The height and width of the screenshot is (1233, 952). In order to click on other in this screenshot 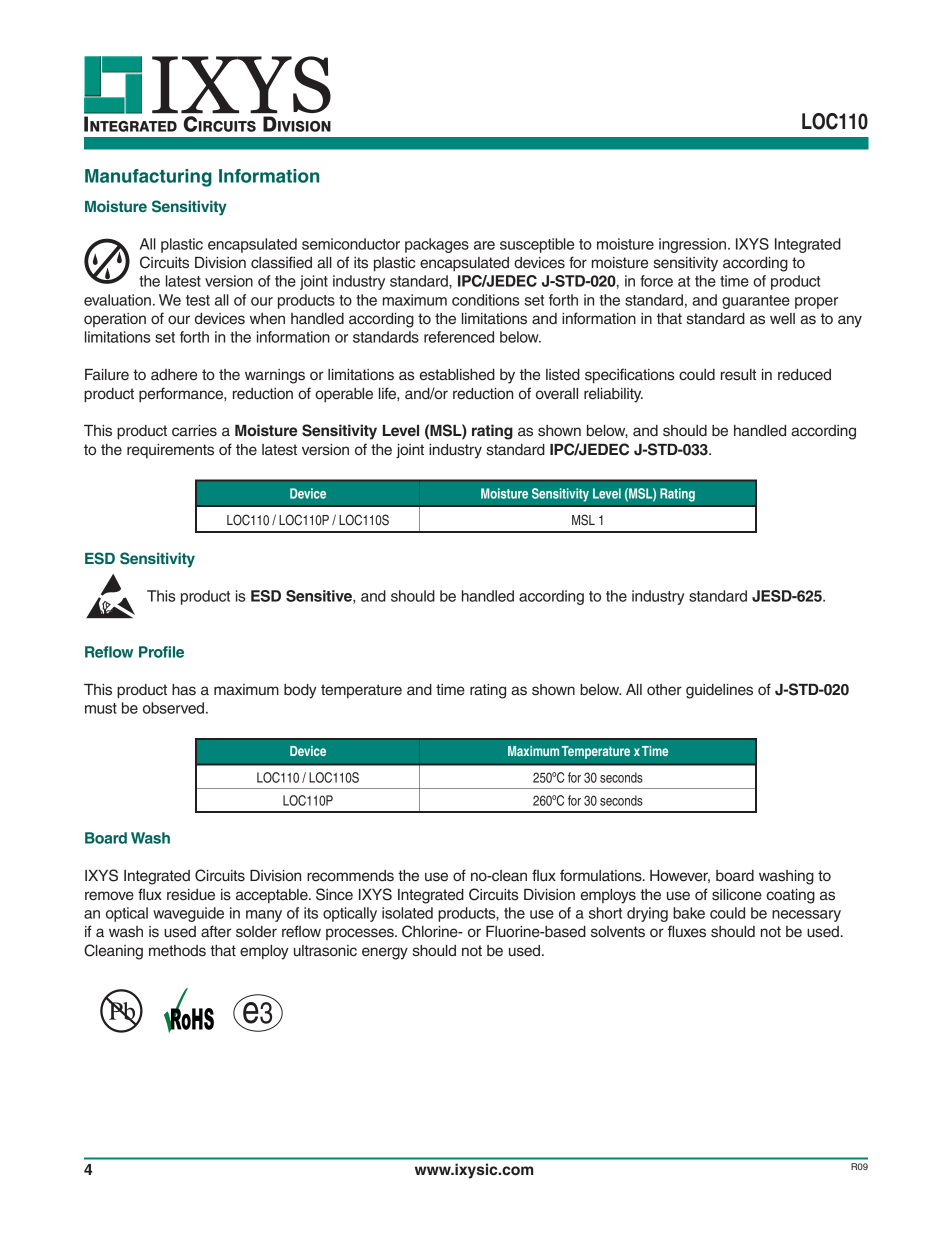, I will do `click(664, 690)`.
